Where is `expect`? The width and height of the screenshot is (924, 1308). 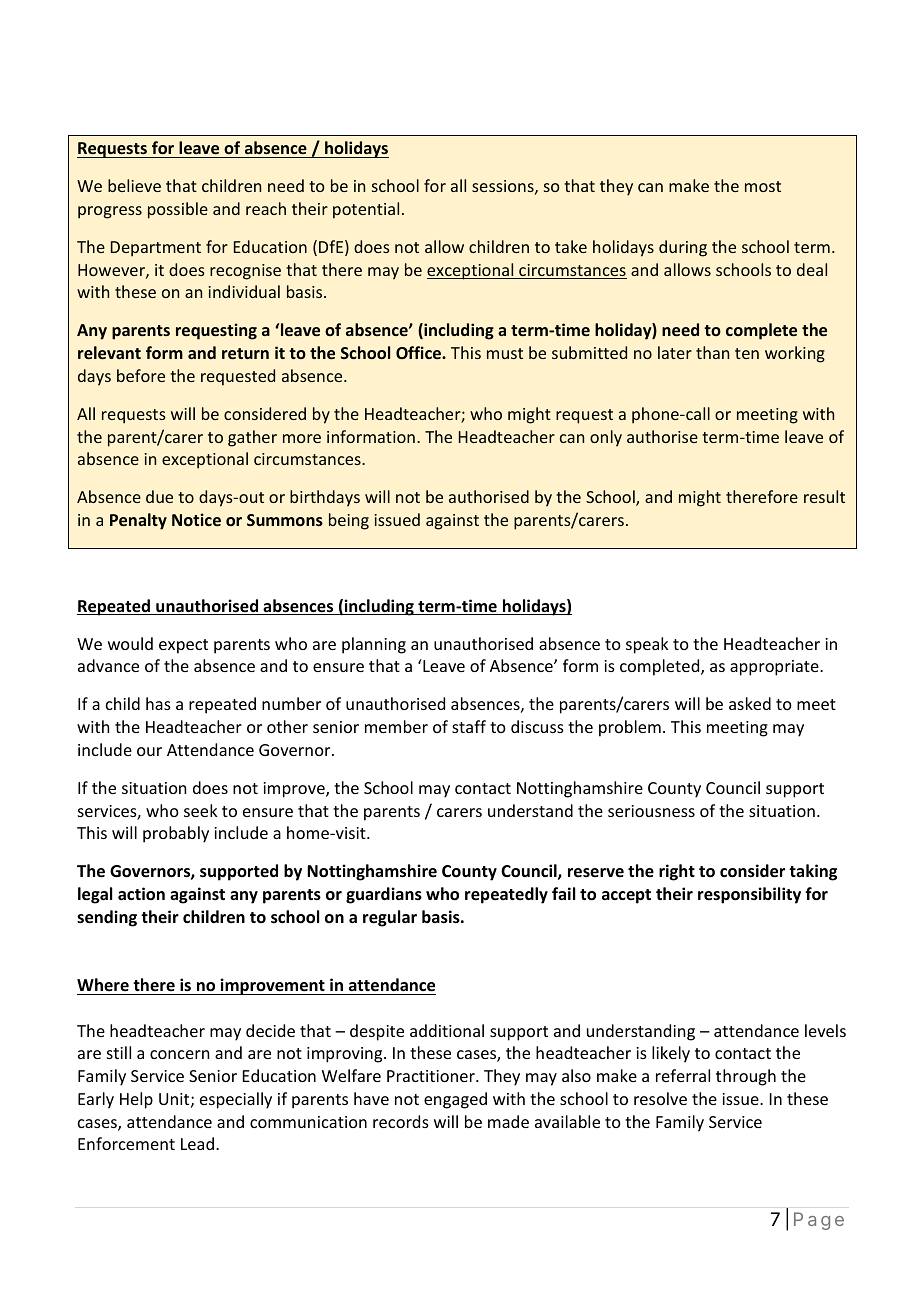
expect is located at coordinates (183, 646).
